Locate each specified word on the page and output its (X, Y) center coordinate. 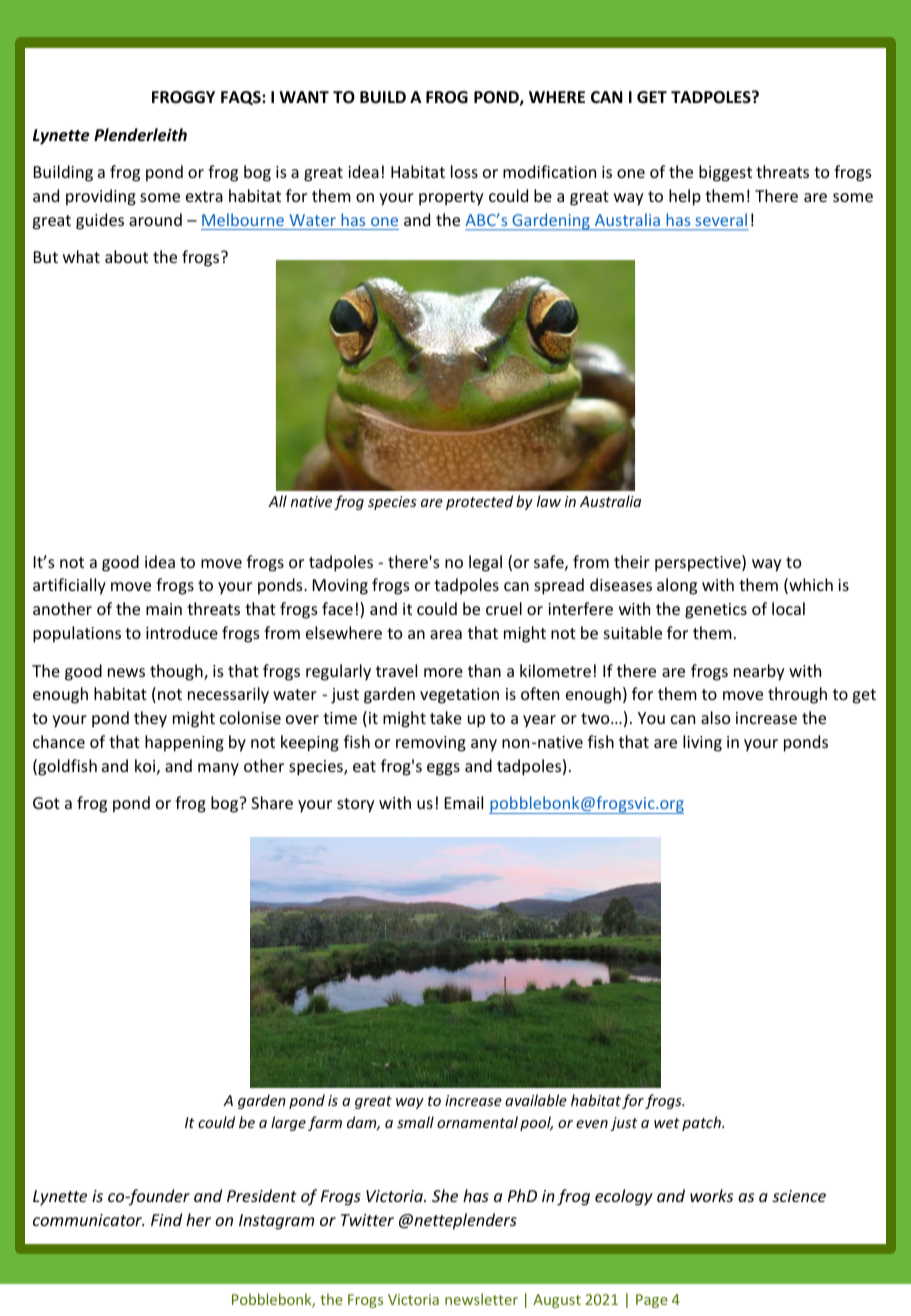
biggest (725, 173)
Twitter (367, 1220)
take (446, 717)
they (150, 719)
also (715, 717)
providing (101, 197)
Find (166, 1219)
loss (464, 171)
